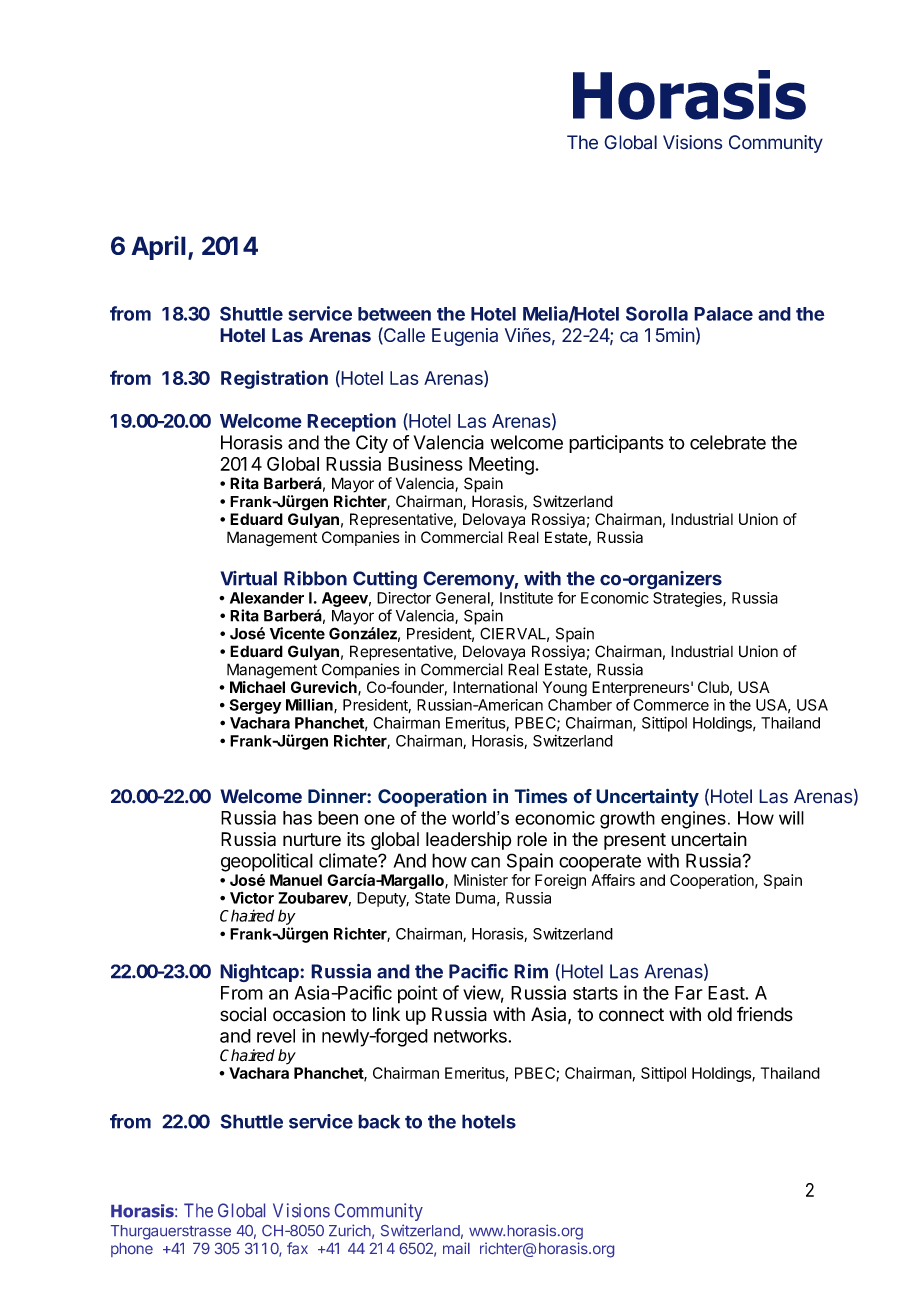  What do you see at coordinates (728, 442) in the image?
I see `celebrate` at bounding box center [728, 442].
